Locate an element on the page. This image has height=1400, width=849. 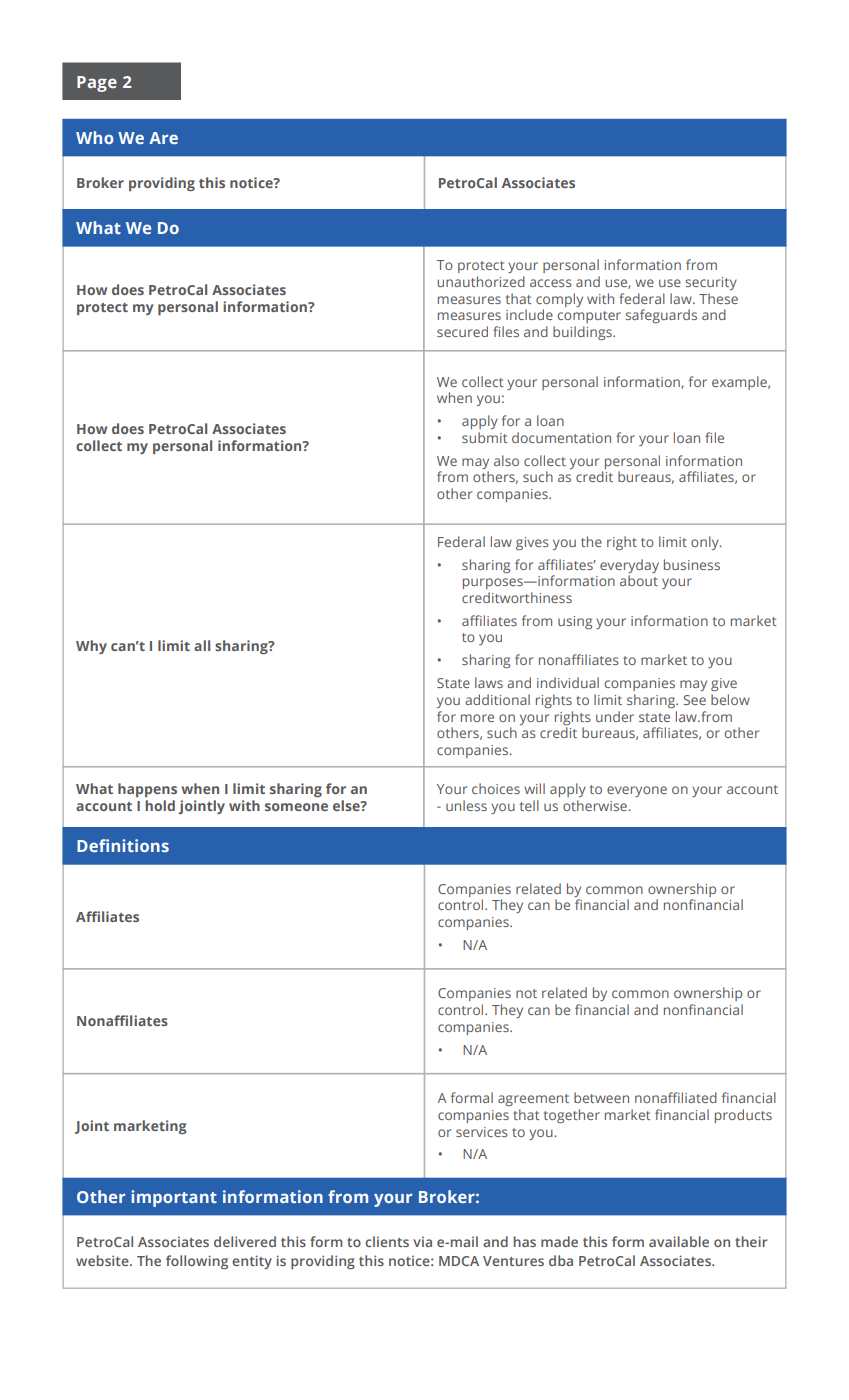
unless is located at coordinates (466, 805).
